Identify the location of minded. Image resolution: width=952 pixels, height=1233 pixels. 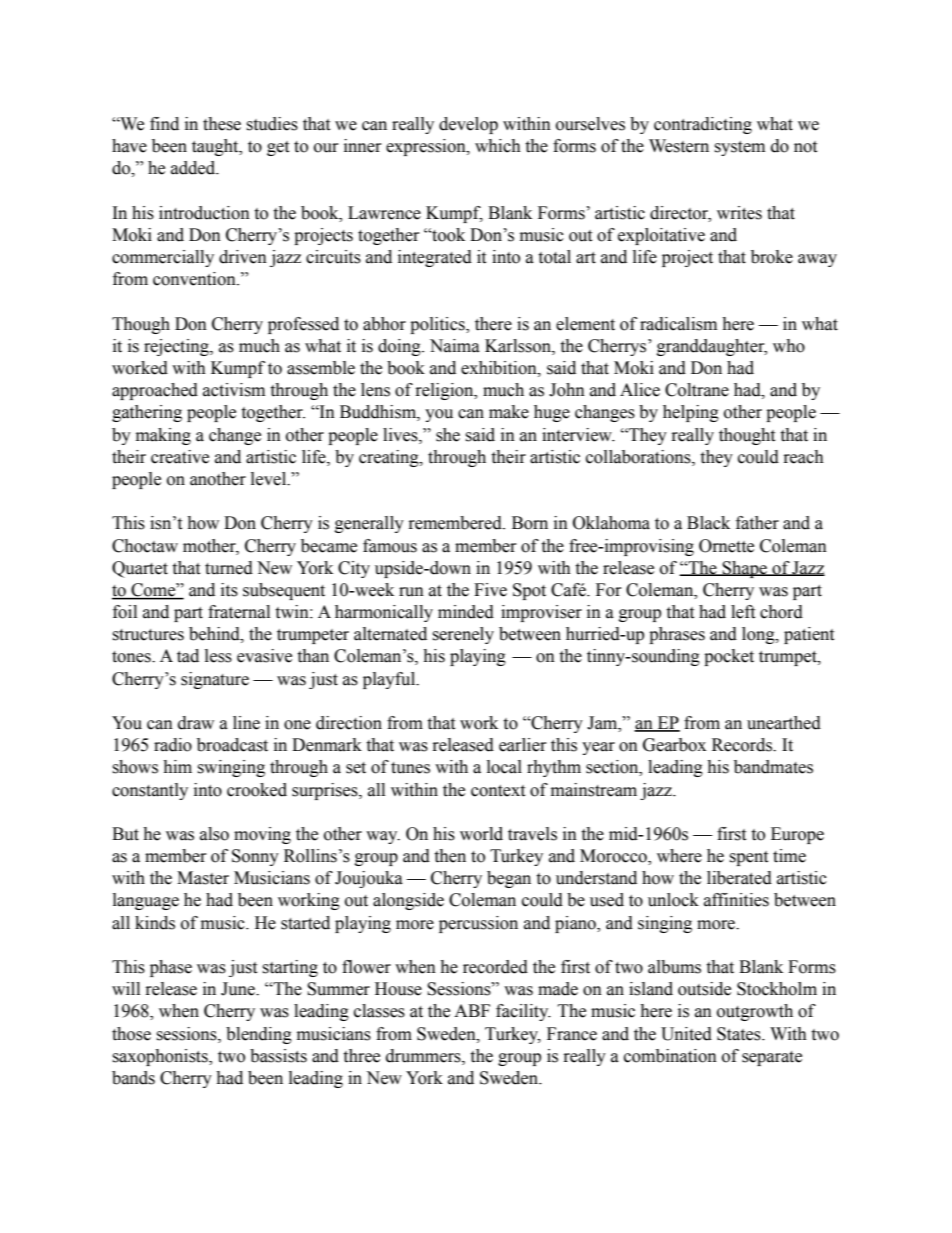
(466, 612).
